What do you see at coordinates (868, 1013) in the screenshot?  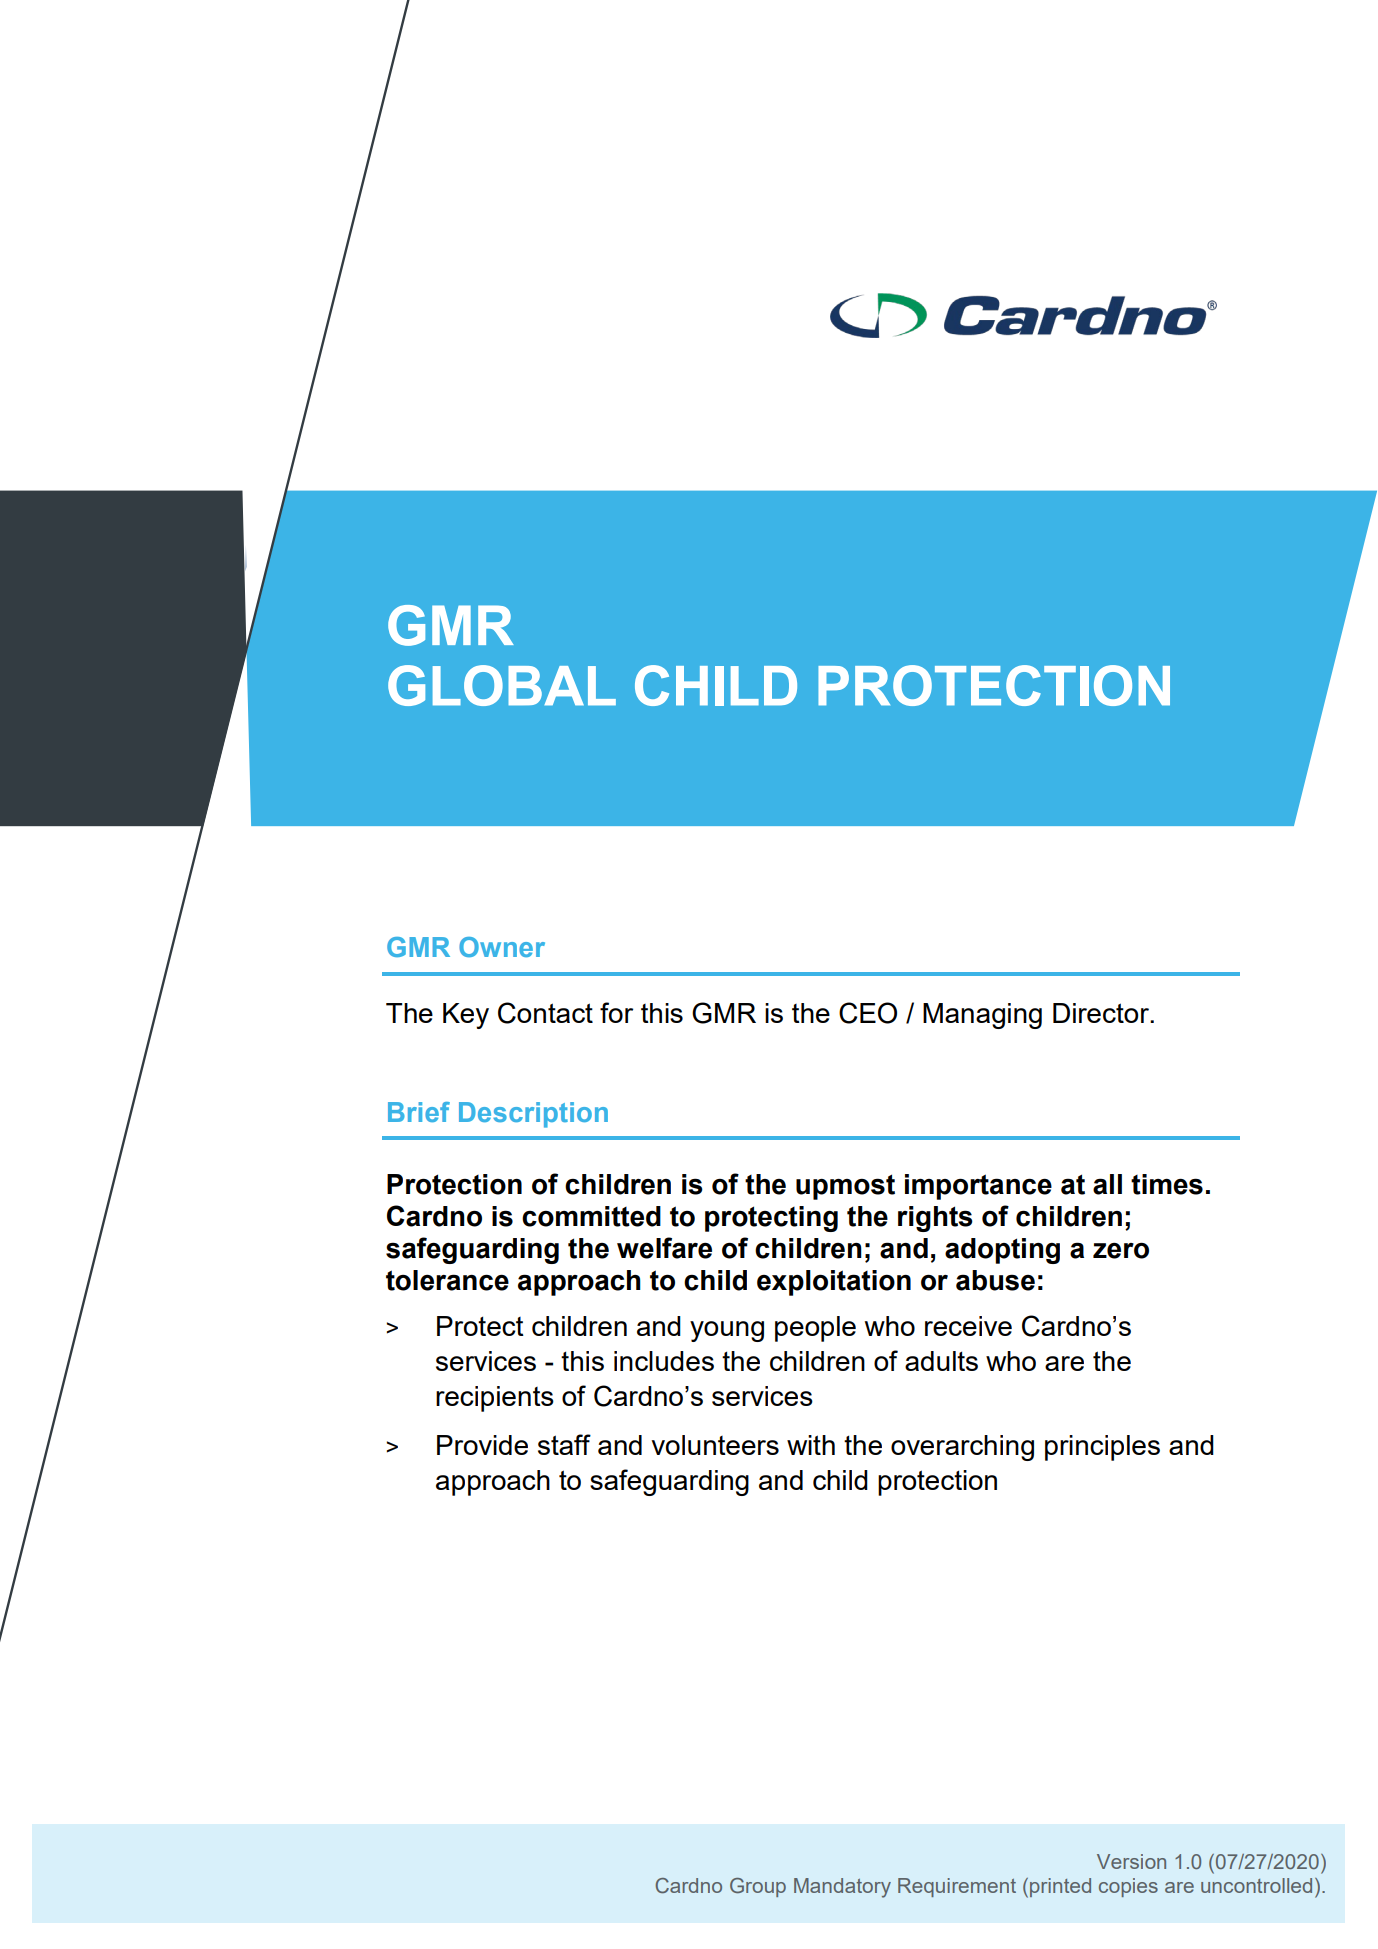 I see `CEO` at bounding box center [868, 1013].
